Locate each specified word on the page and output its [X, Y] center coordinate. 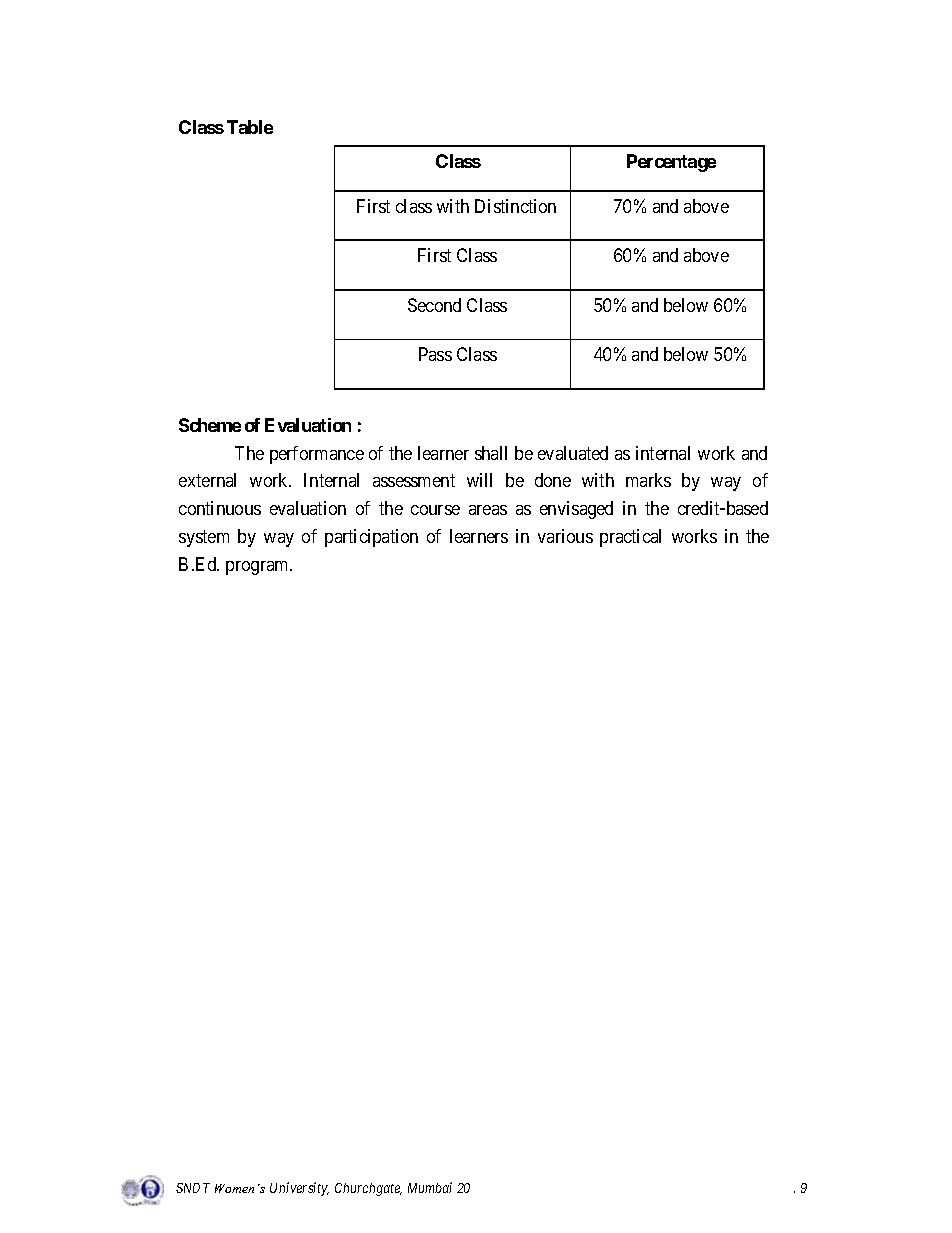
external [207, 480]
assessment [414, 481]
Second [434, 305]
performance [317, 455]
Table [250, 127]
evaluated [573, 453]
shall [491, 453]
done [553, 480]
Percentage [671, 163]
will [479, 480]
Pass [435, 354]
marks [648, 480]
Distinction [515, 206]
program [259, 568]
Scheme [210, 425]
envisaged [576, 510]
